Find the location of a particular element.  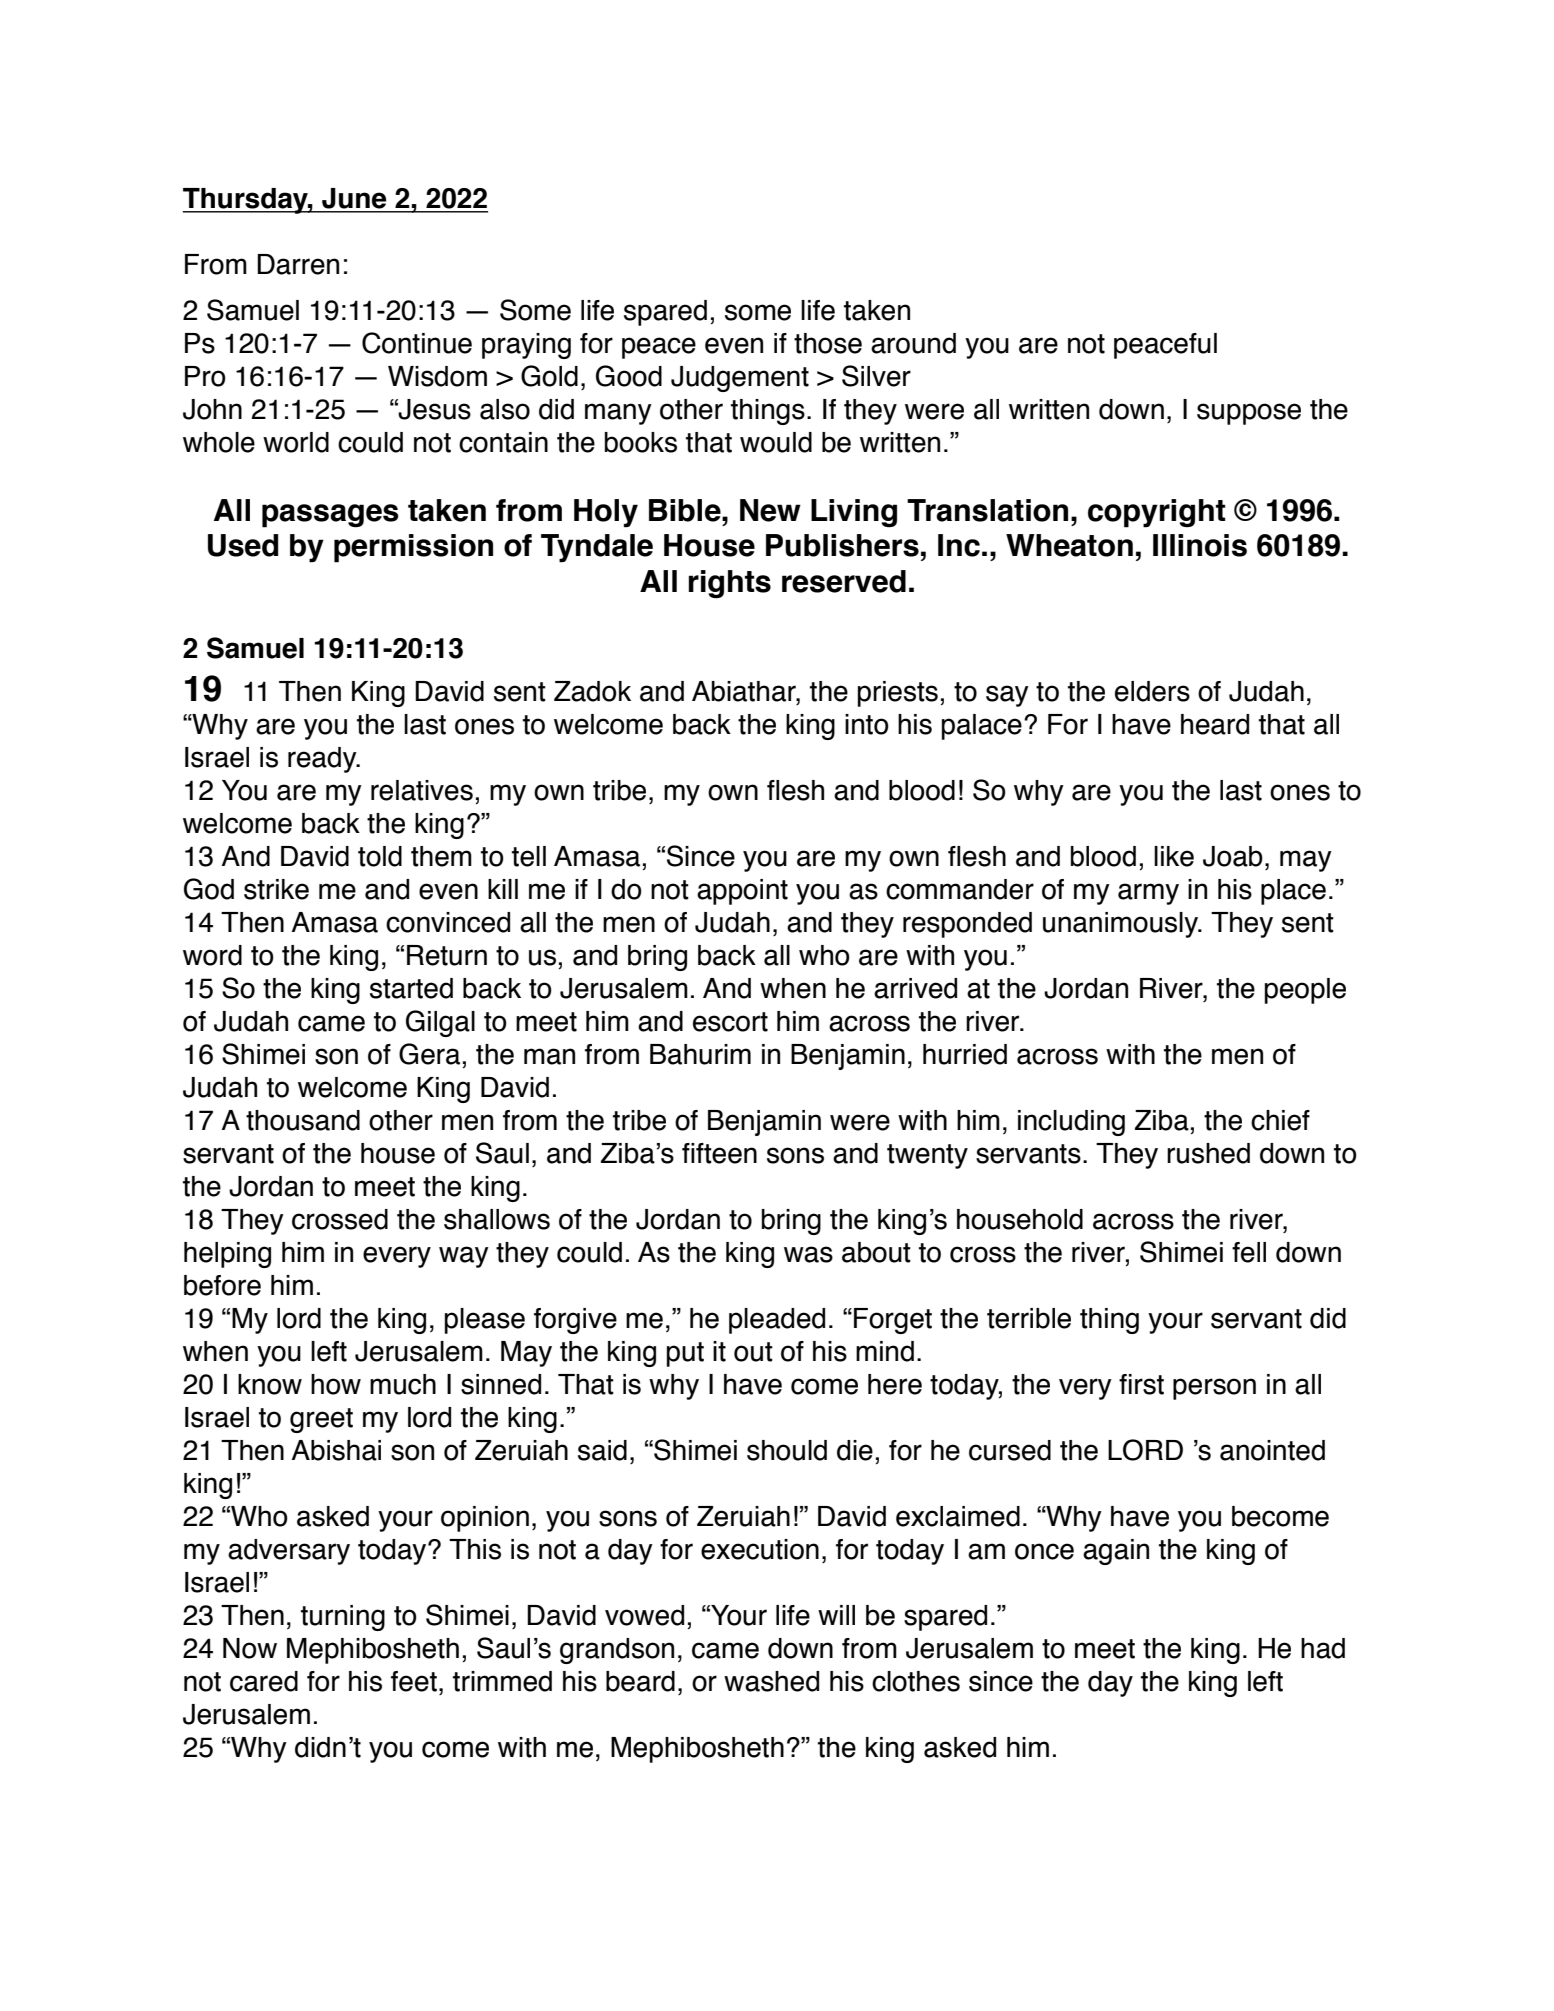

those is located at coordinates (828, 343).
